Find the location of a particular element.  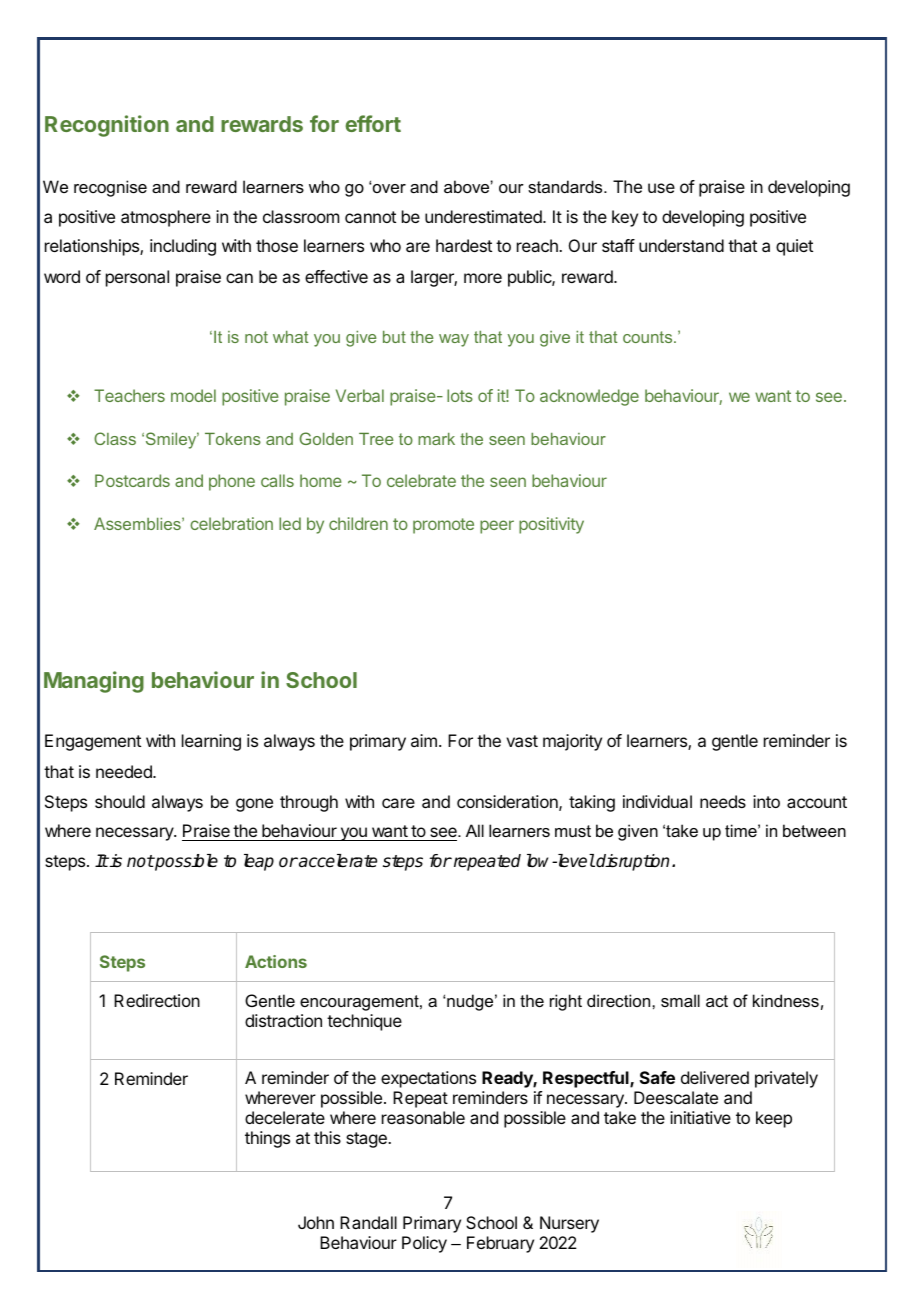

needs is located at coordinates (723, 801).
